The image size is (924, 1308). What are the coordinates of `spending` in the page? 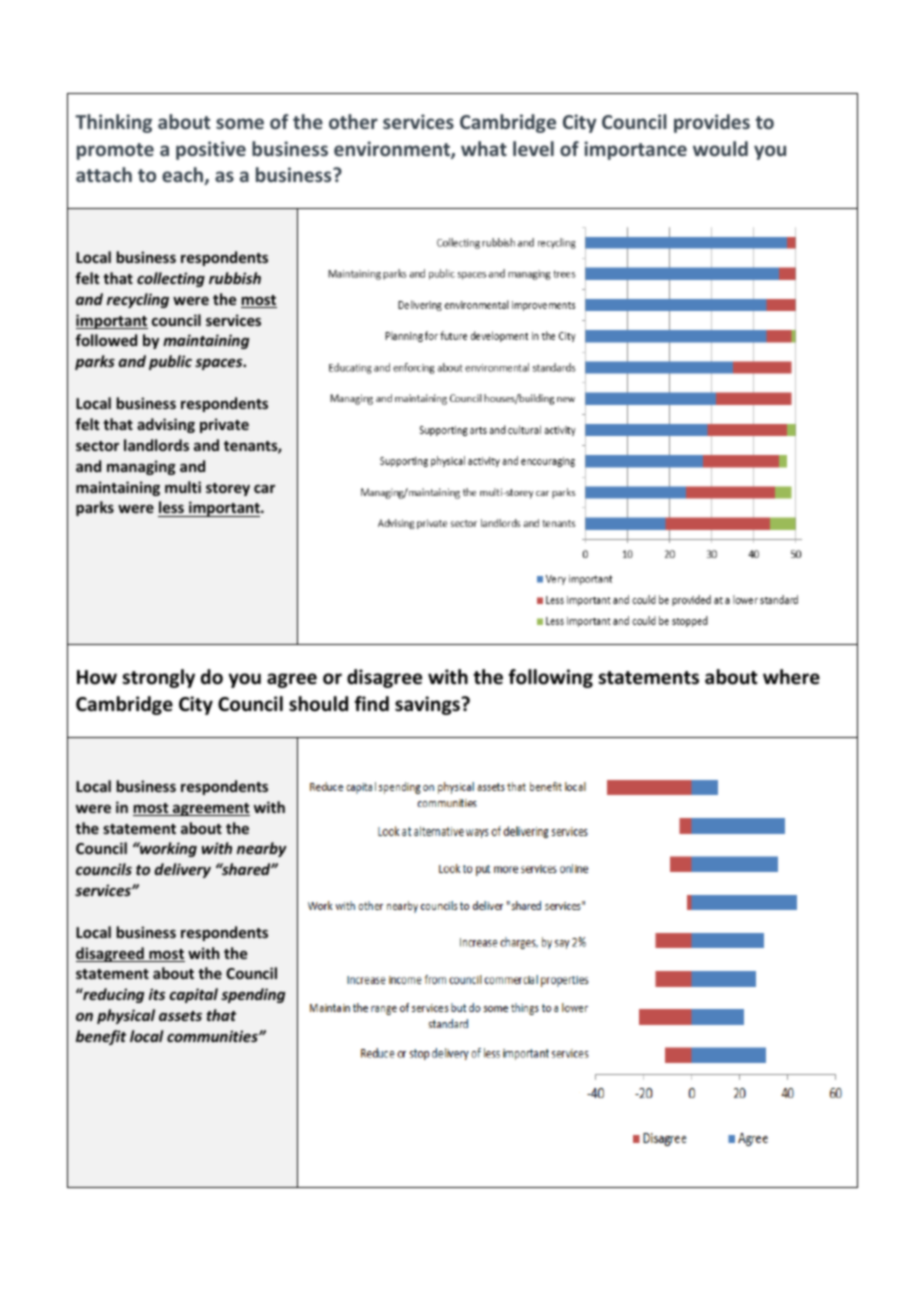 It's located at (253, 995).
